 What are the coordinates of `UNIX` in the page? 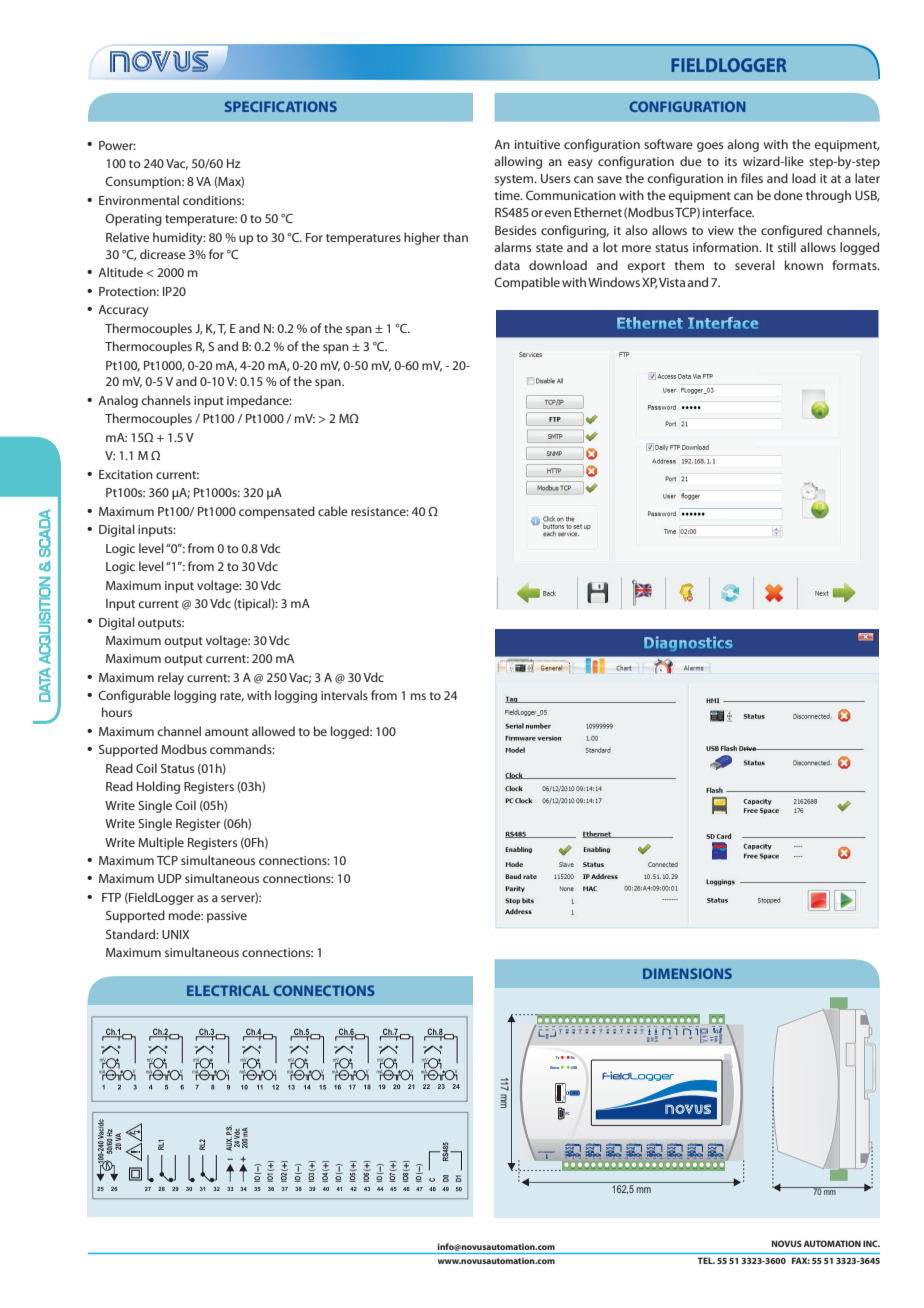 It's located at (175, 934).
